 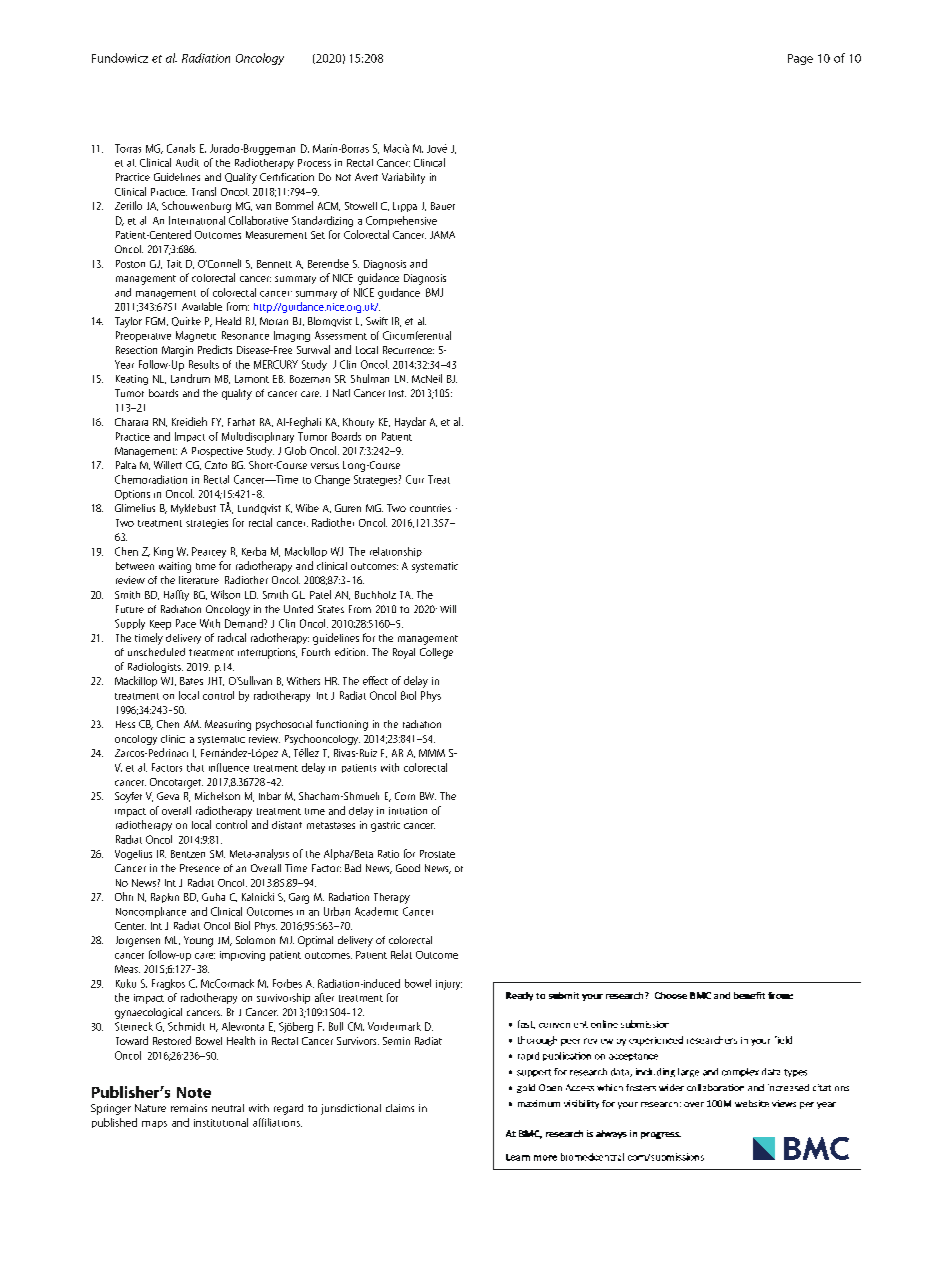 I want to click on Page, so click(x=800, y=59).
